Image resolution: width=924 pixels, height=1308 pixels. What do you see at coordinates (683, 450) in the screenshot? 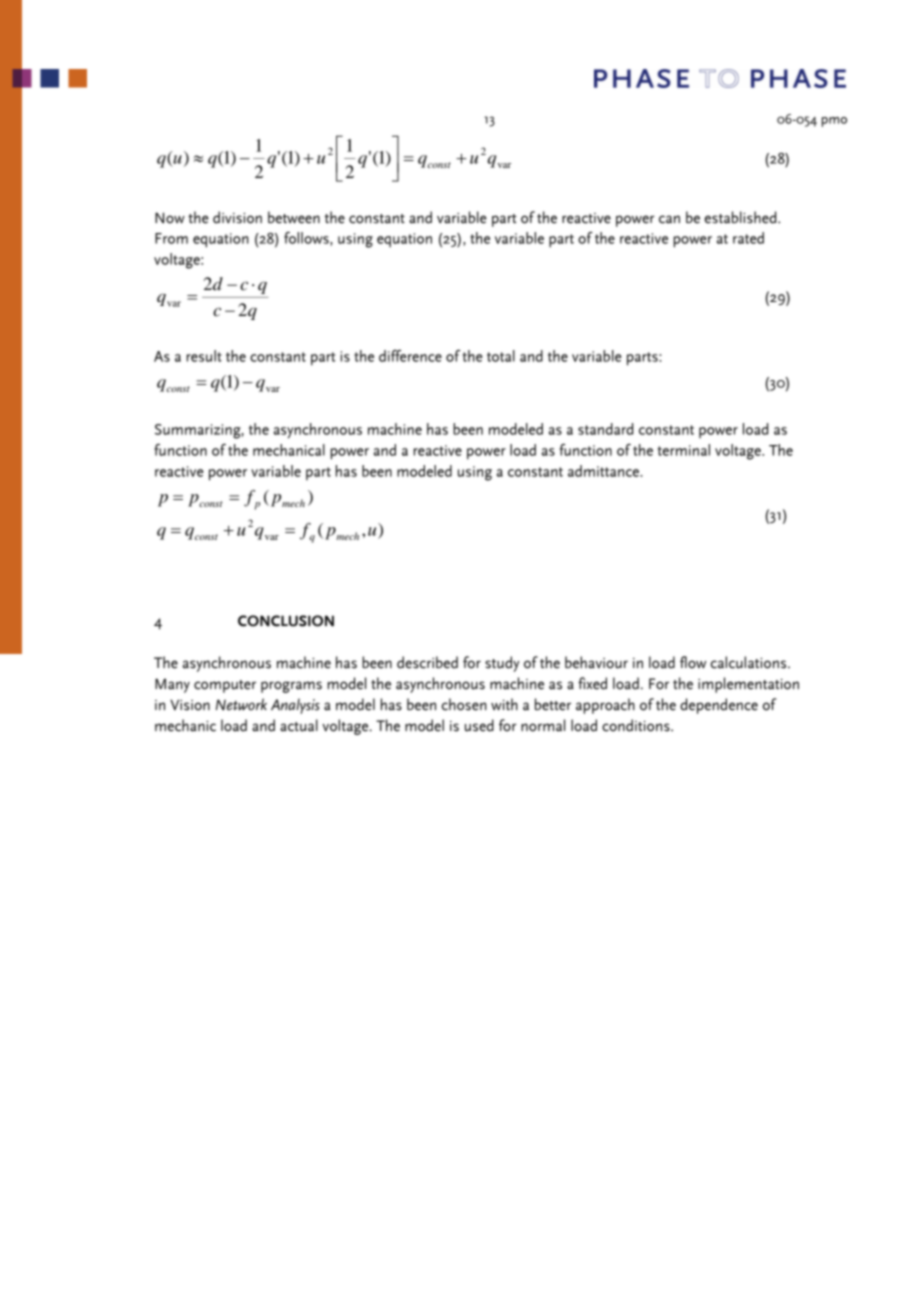
I see `terminal` at bounding box center [683, 450].
